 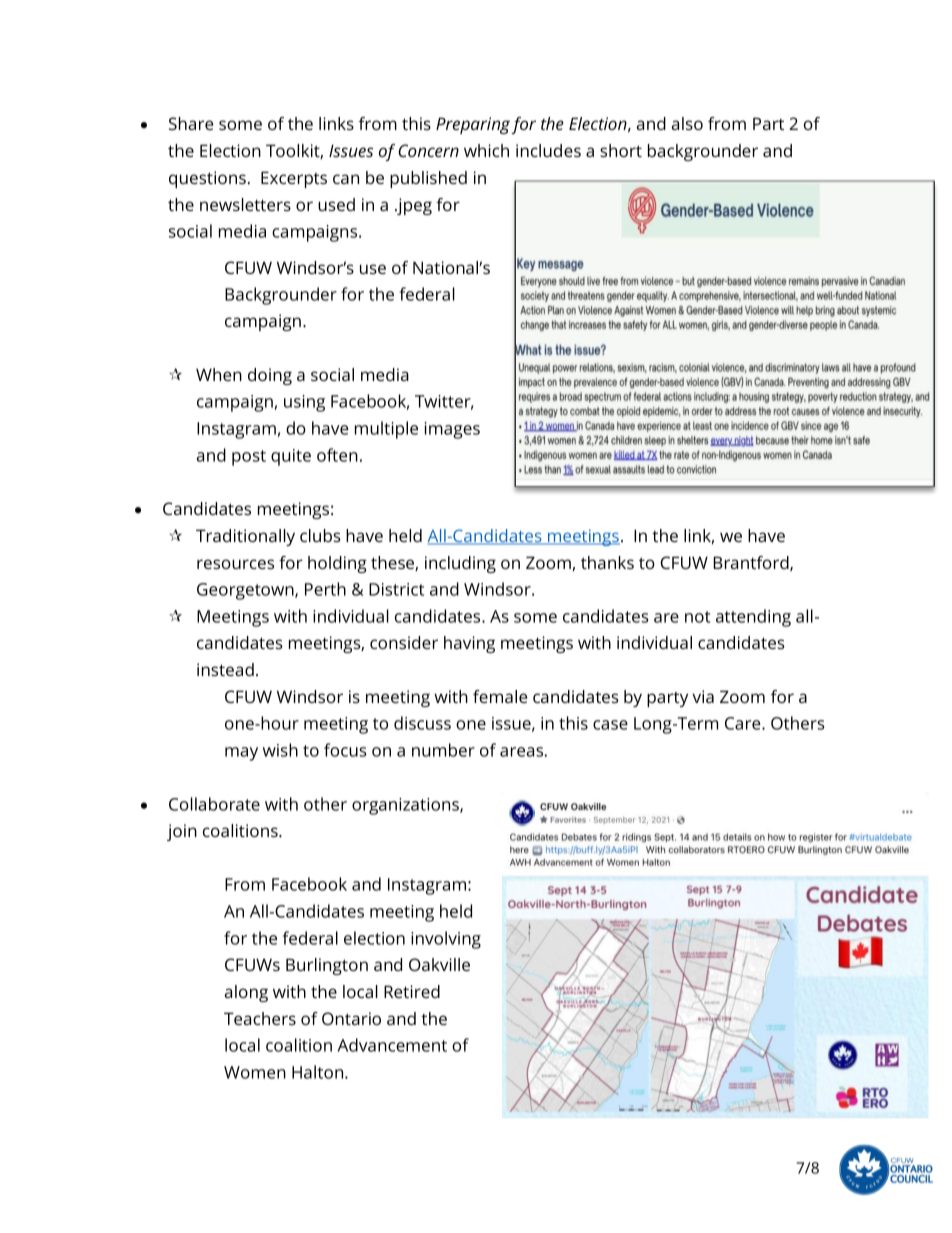 I want to click on not, so click(x=697, y=617).
